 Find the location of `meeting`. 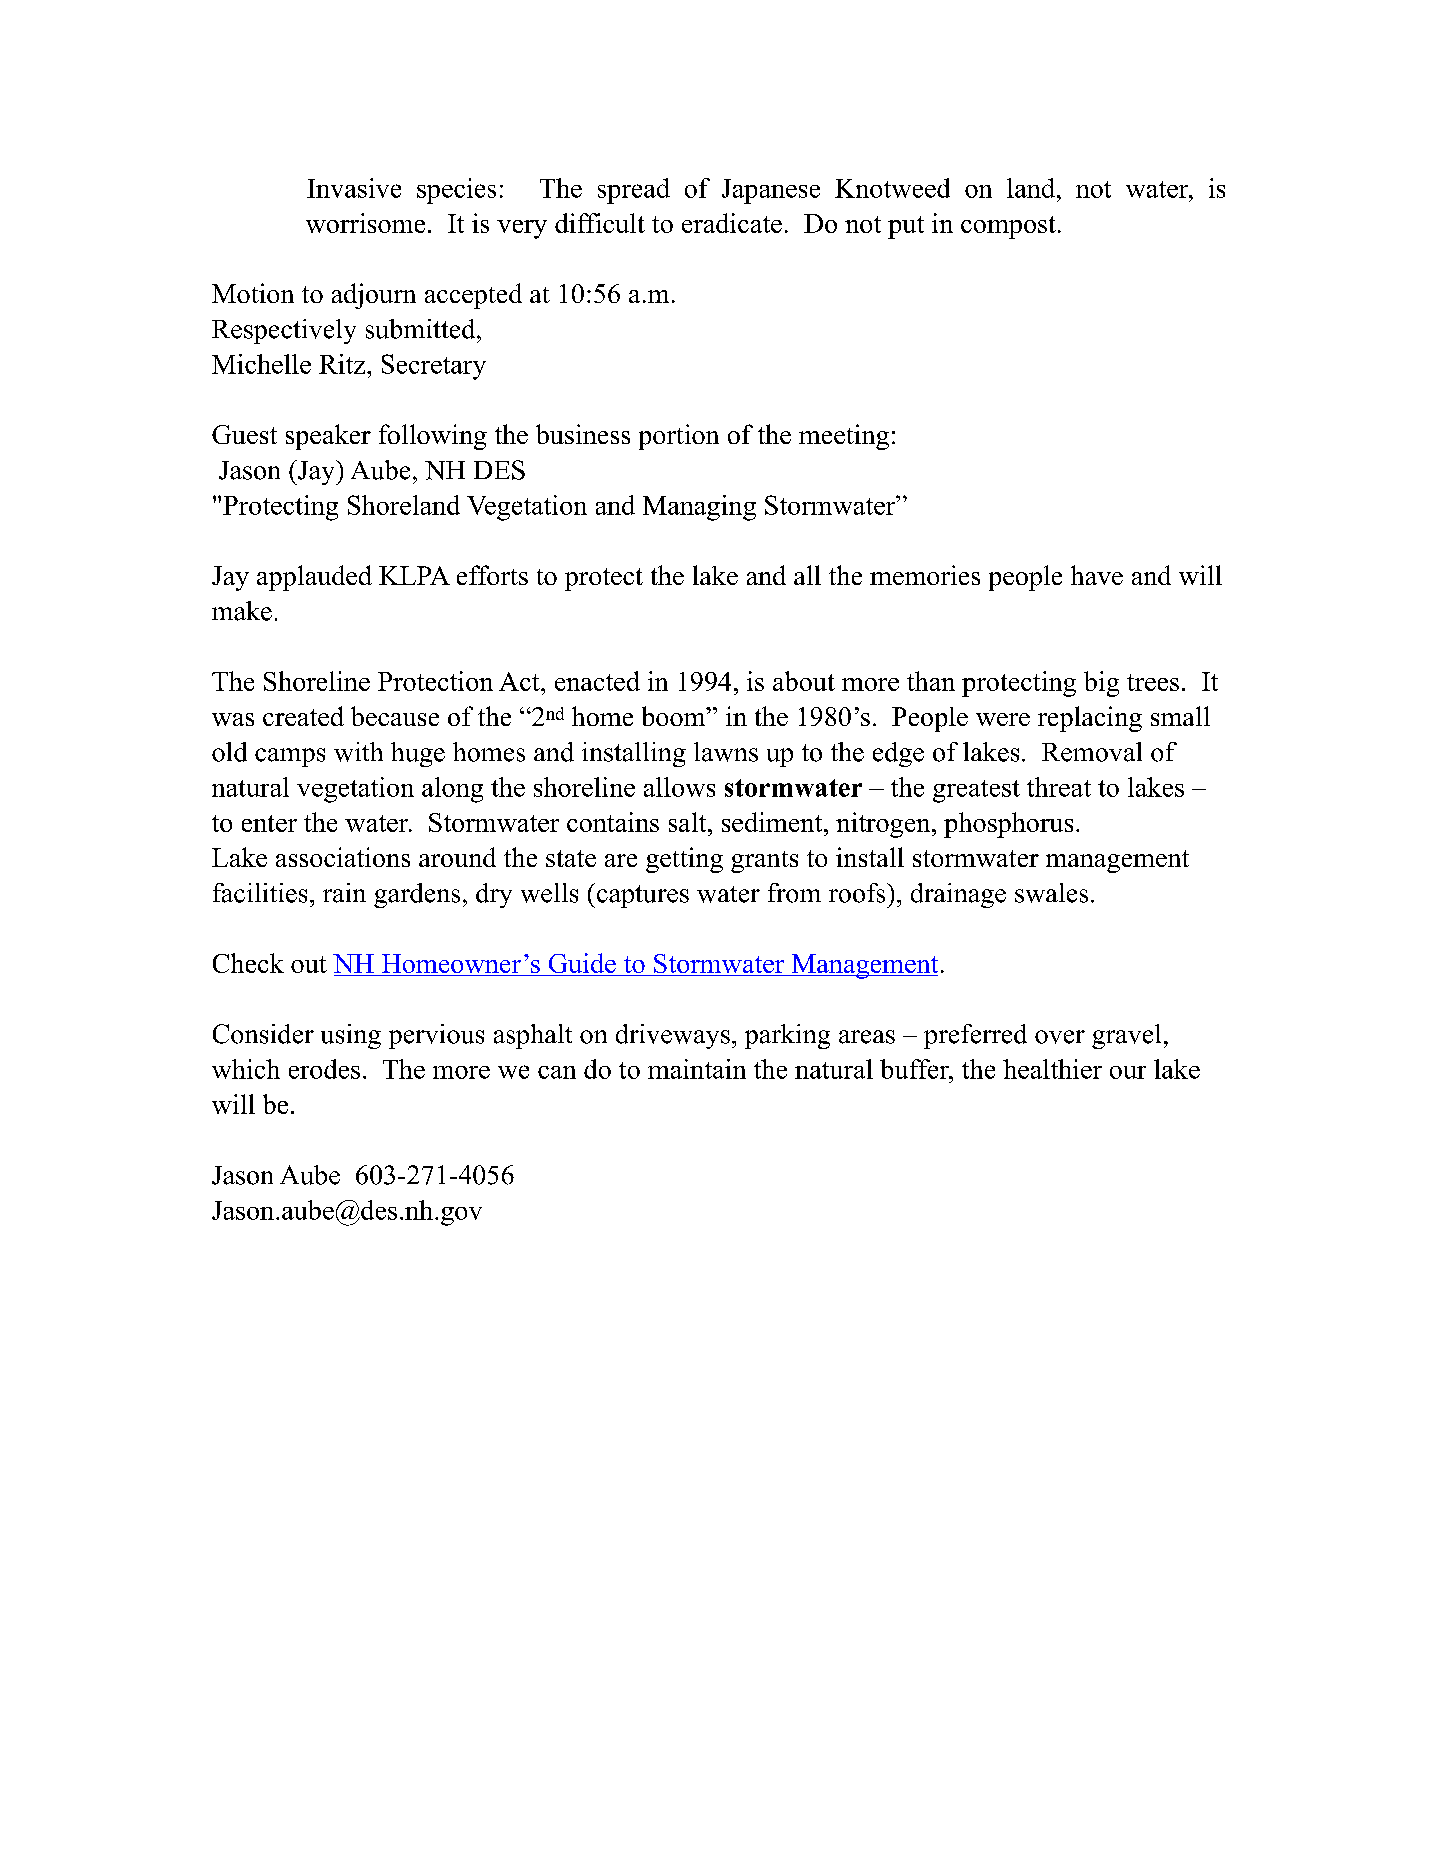

meeting is located at coordinates (844, 437).
